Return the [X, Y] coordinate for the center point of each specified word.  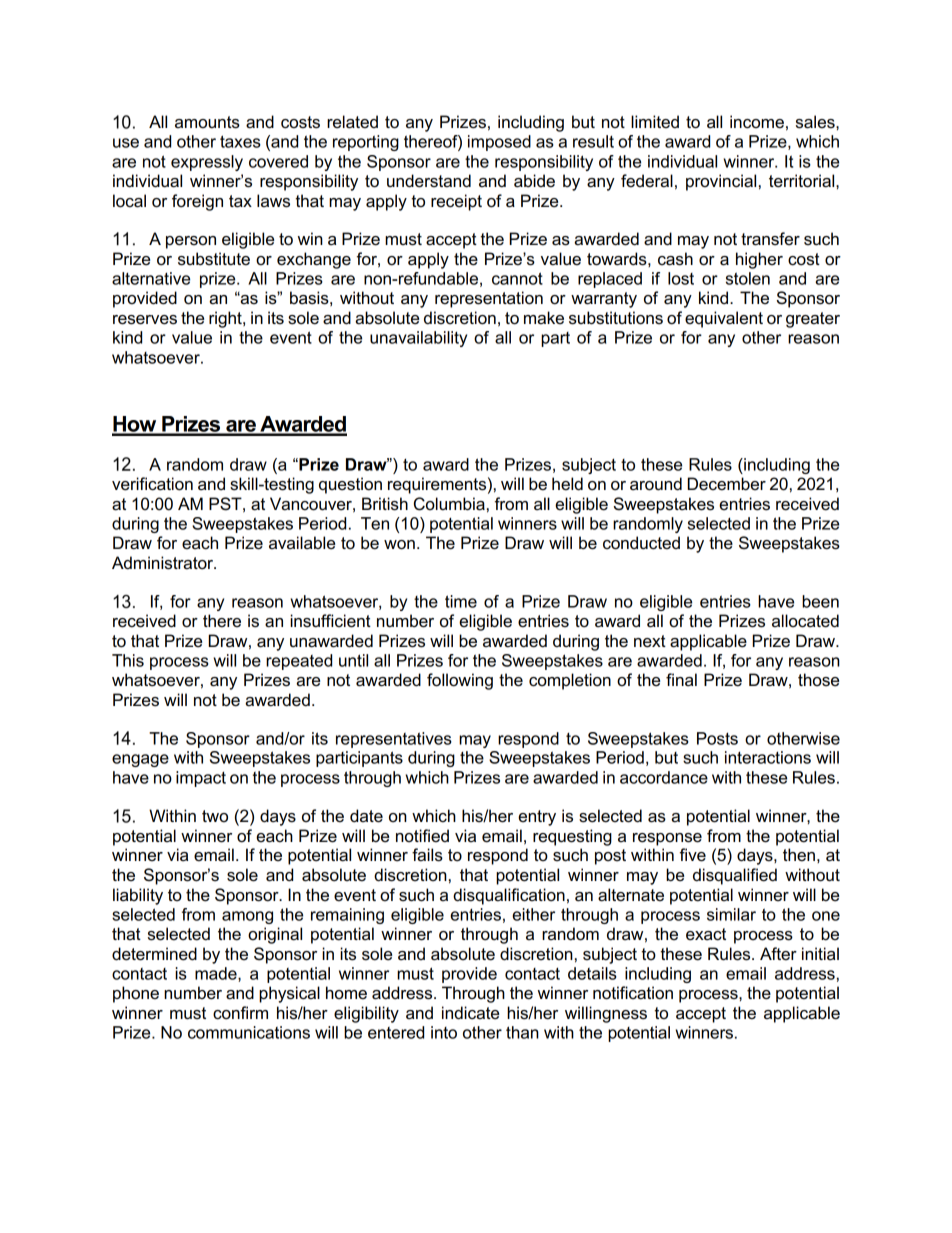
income [757, 122]
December [727, 484]
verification [152, 484]
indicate [470, 1013]
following [460, 681]
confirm [240, 1013]
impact [201, 779]
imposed [499, 143]
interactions [768, 757]
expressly [207, 163]
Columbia [449, 504]
